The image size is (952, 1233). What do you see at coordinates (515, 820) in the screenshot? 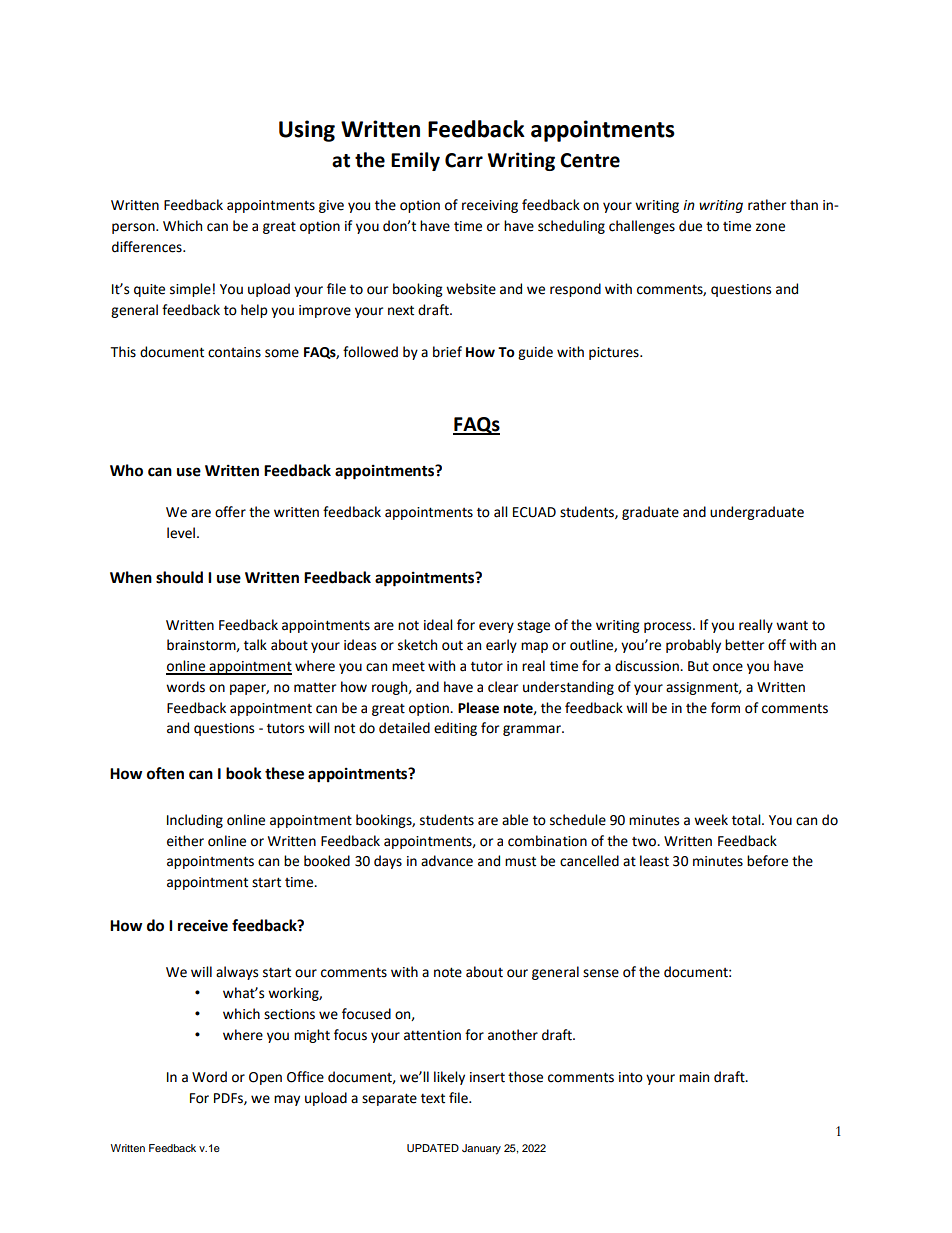
I see `able` at bounding box center [515, 820].
